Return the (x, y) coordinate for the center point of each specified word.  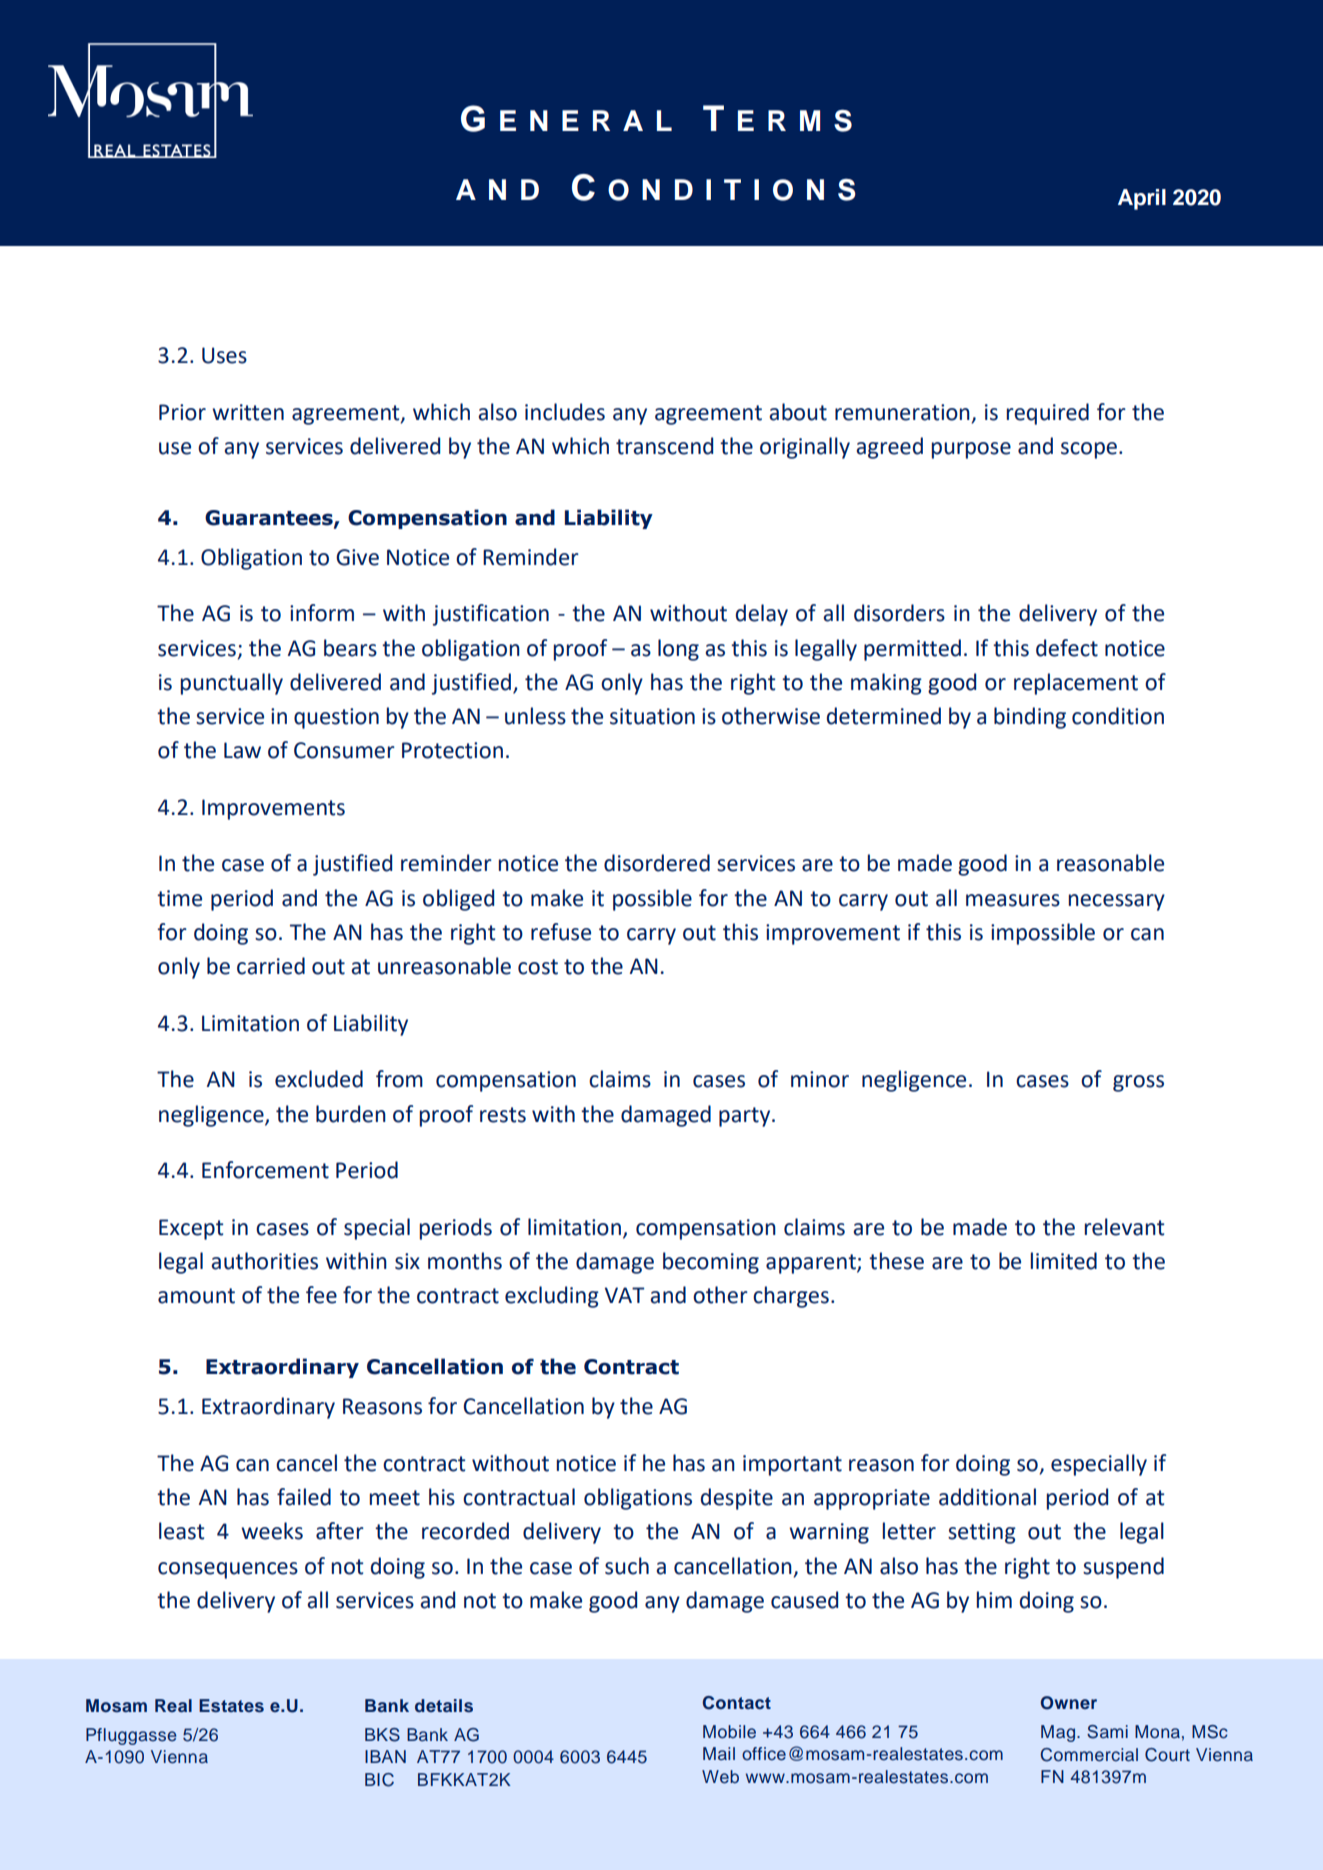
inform (322, 613)
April (1142, 199)
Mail (719, 1753)
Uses (224, 355)
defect (1067, 648)
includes (565, 412)
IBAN (385, 1756)
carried (271, 966)
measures (1013, 900)
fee (321, 1295)
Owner (1068, 1703)
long (678, 650)
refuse (561, 932)
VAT (625, 1295)
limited (1063, 1261)
